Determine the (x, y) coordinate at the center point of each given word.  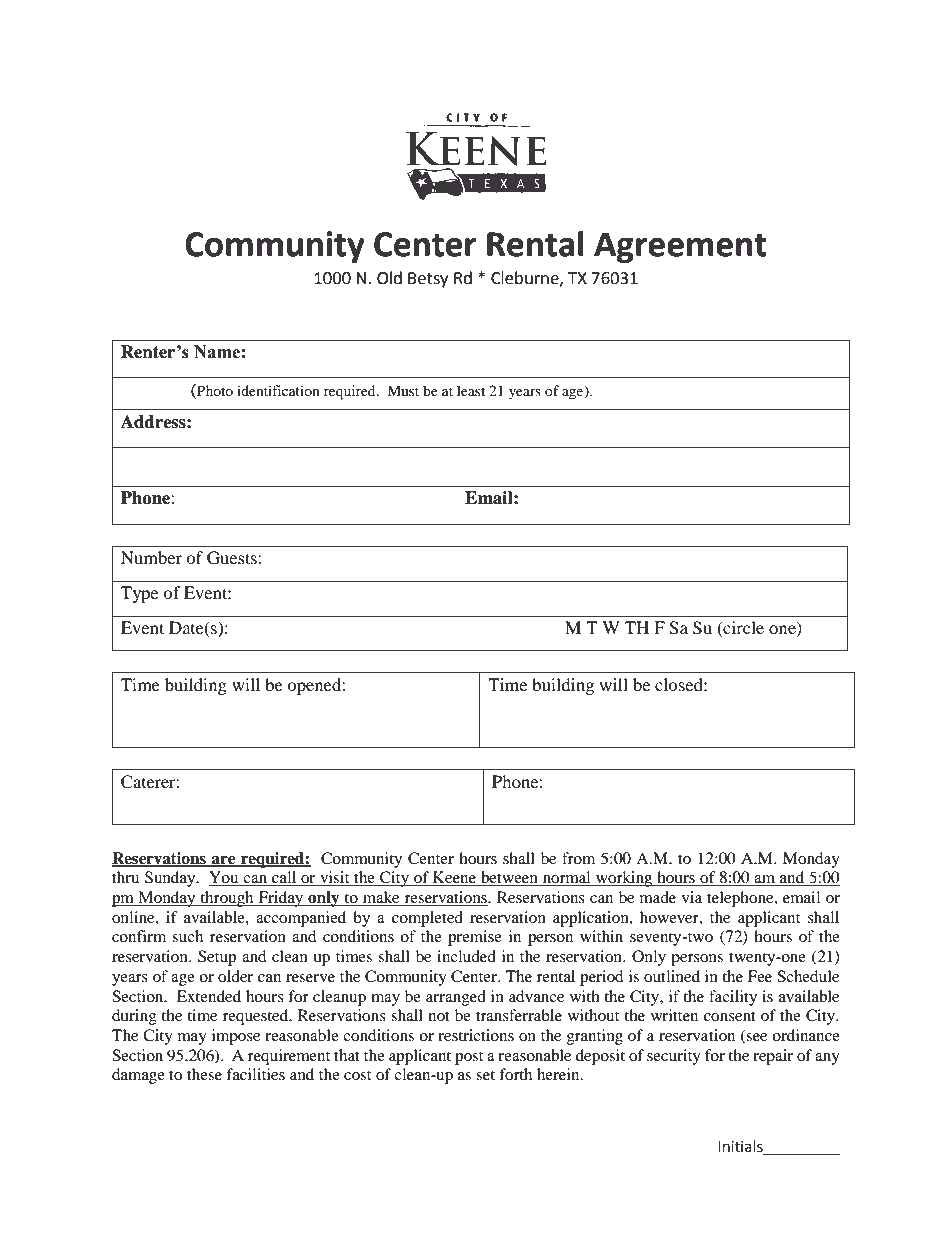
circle (742, 628)
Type (139, 594)
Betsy (428, 280)
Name (218, 352)
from (578, 858)
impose (236, 1037)
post (469, 1058)
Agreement (680, 247)
